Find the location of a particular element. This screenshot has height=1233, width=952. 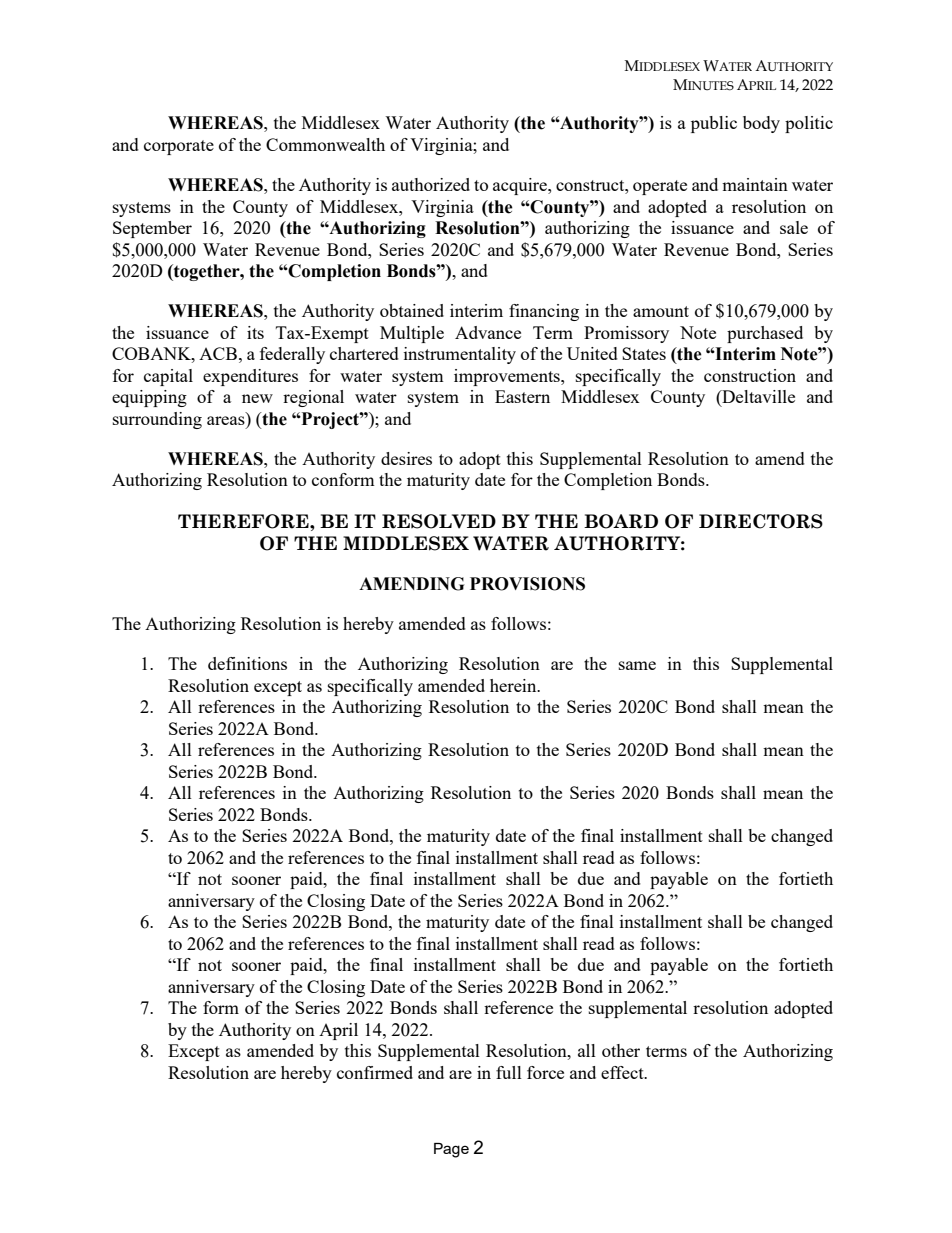

confirmed is located at coordinates (375, 1072).
